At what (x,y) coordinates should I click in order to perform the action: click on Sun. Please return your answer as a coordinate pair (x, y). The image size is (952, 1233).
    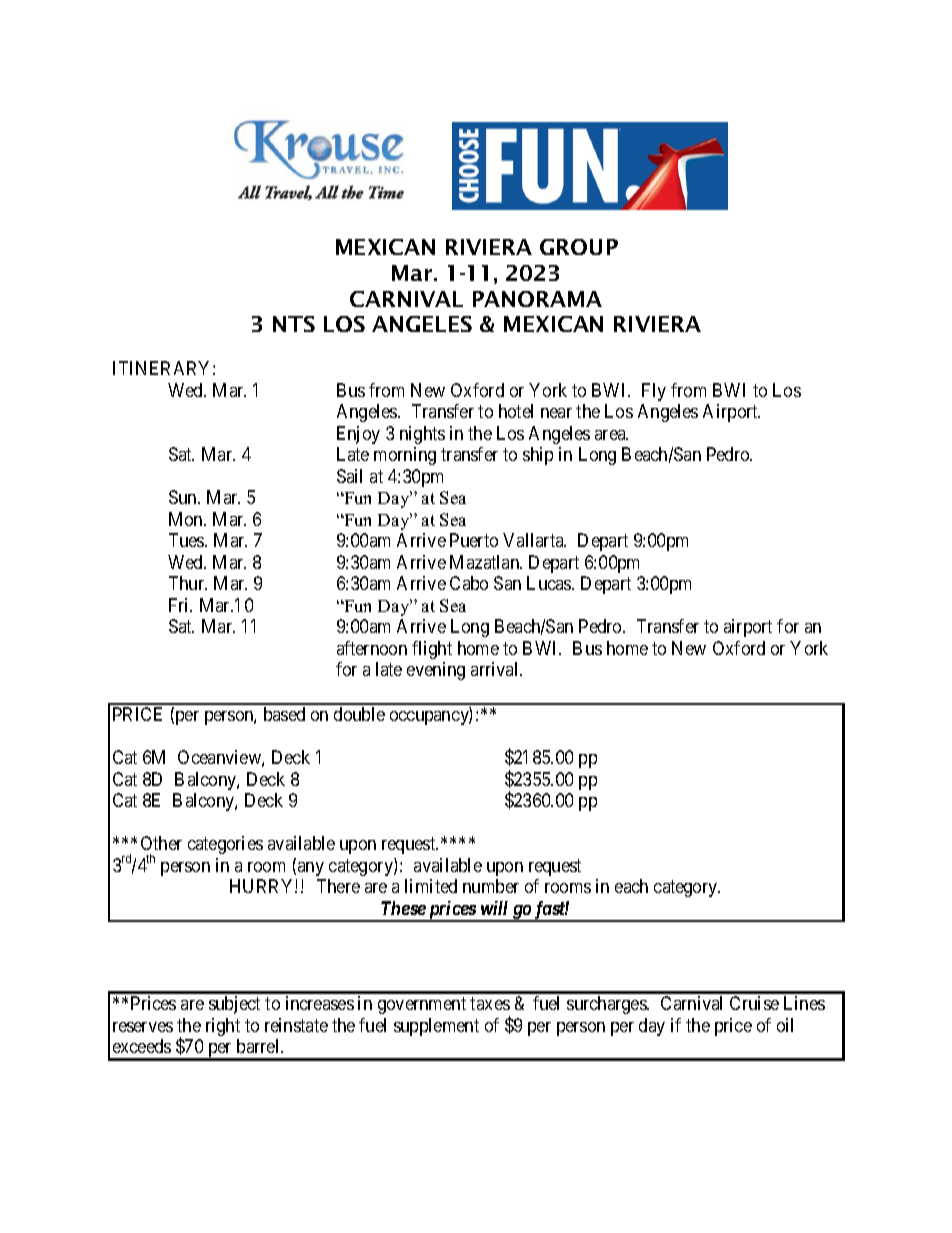
    Looking at the image, I should click on (184, 497).
